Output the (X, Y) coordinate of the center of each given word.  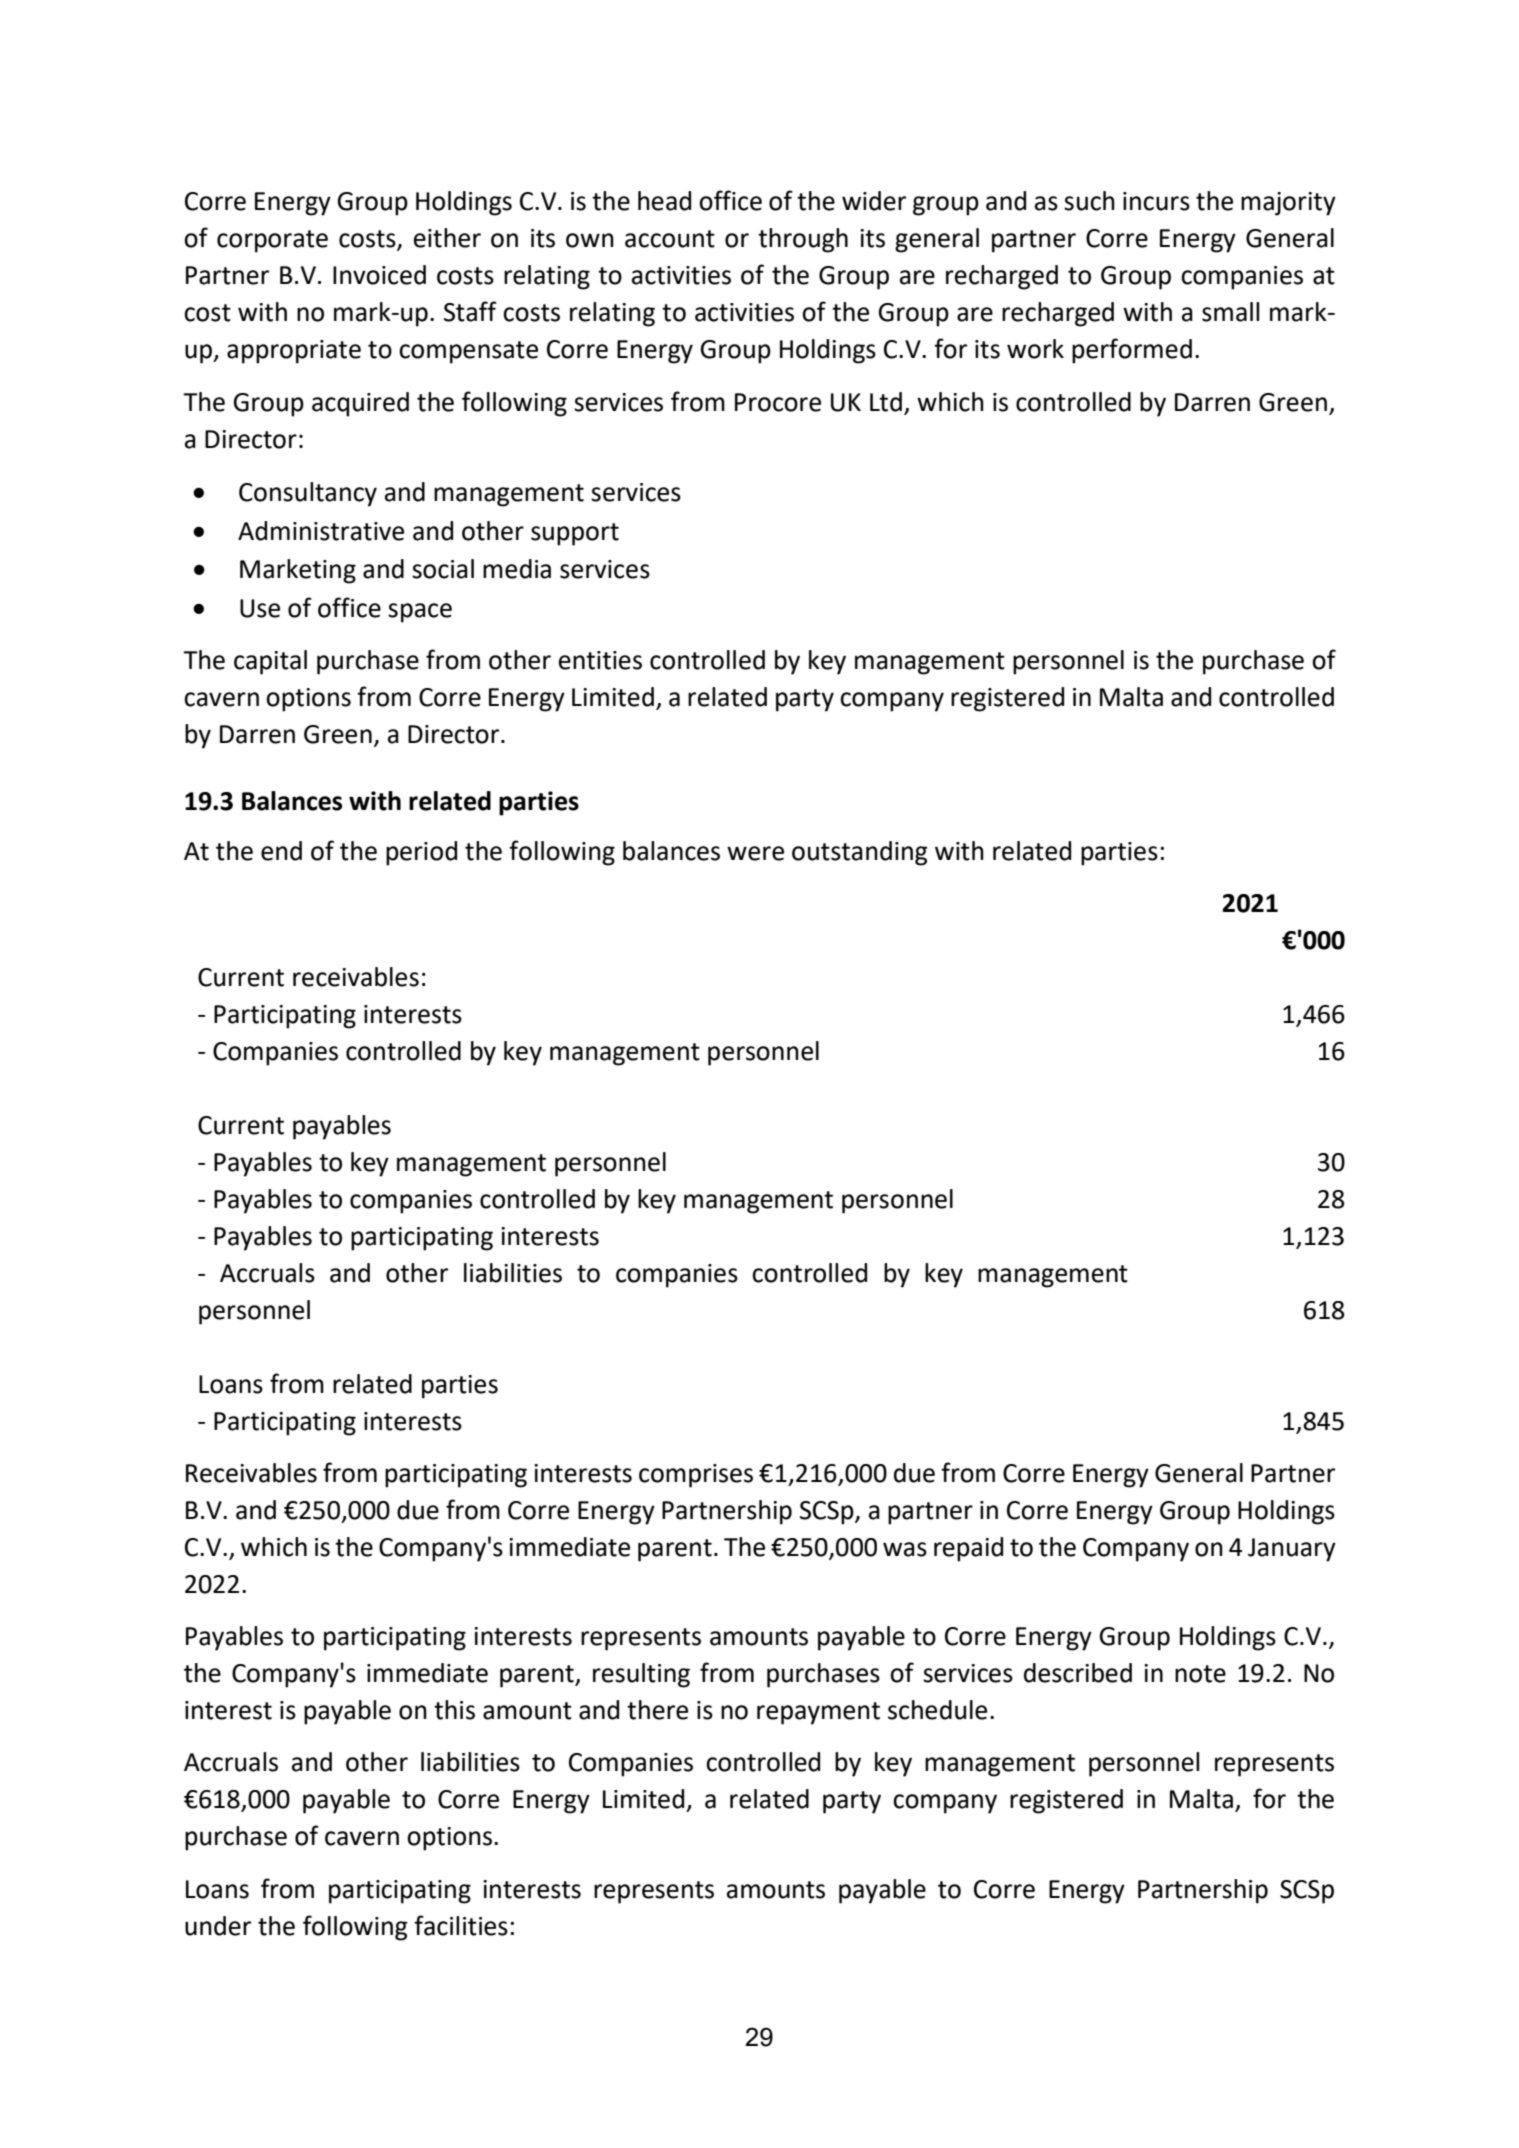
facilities (461, 1925)
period (421, 853)
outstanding (860, 853)
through (803, 240)
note (1200, 1674)
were (755, 853)
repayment (818, 1713)
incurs (1156, 201)
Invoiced (379, 275)
